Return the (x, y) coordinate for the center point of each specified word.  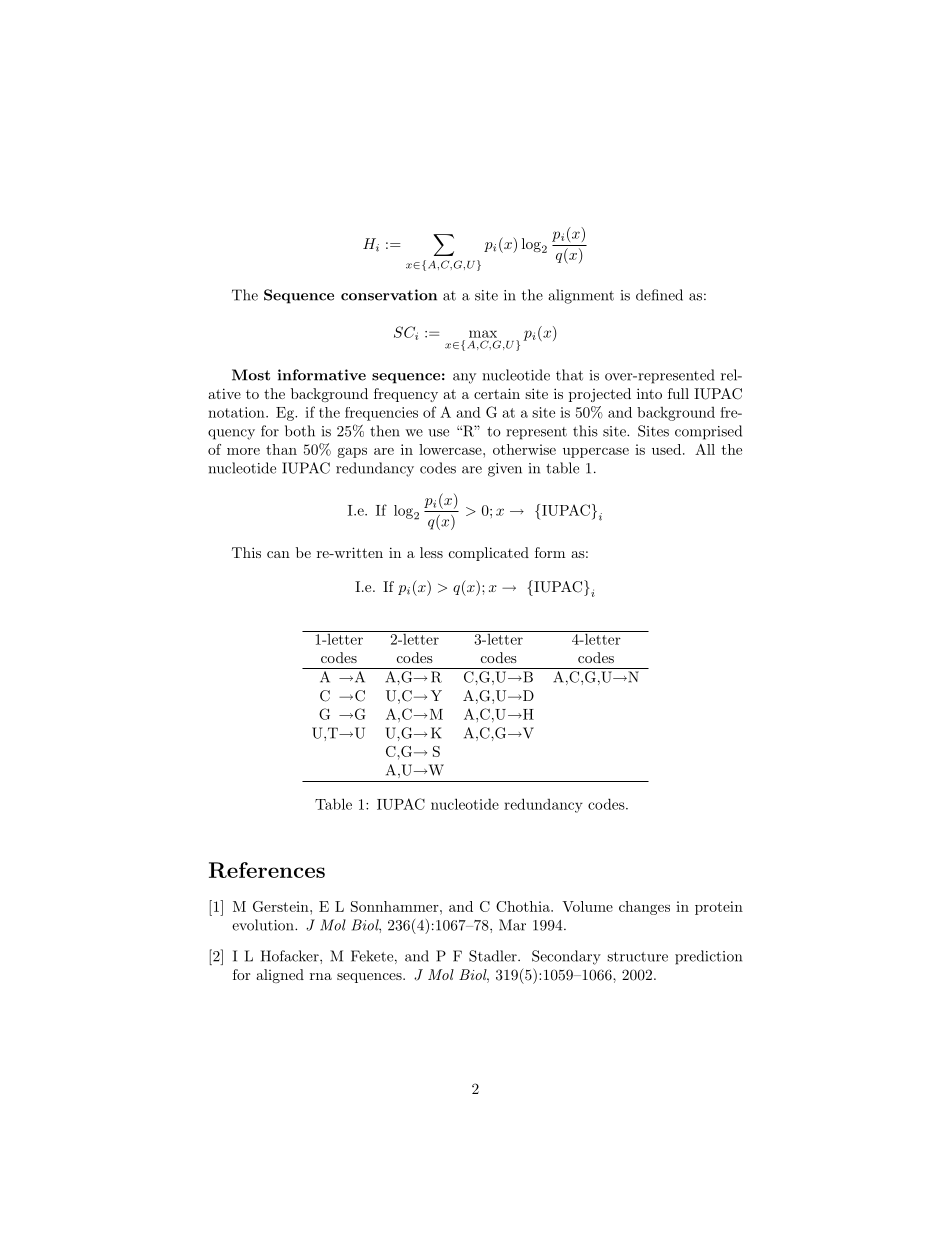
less (431, 552)
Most (251, 375)
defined (659, 295)
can (278, 554)
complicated (489, 554)
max (483, 334)
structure (637, 957)
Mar (512, 925)
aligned (280, 976)
